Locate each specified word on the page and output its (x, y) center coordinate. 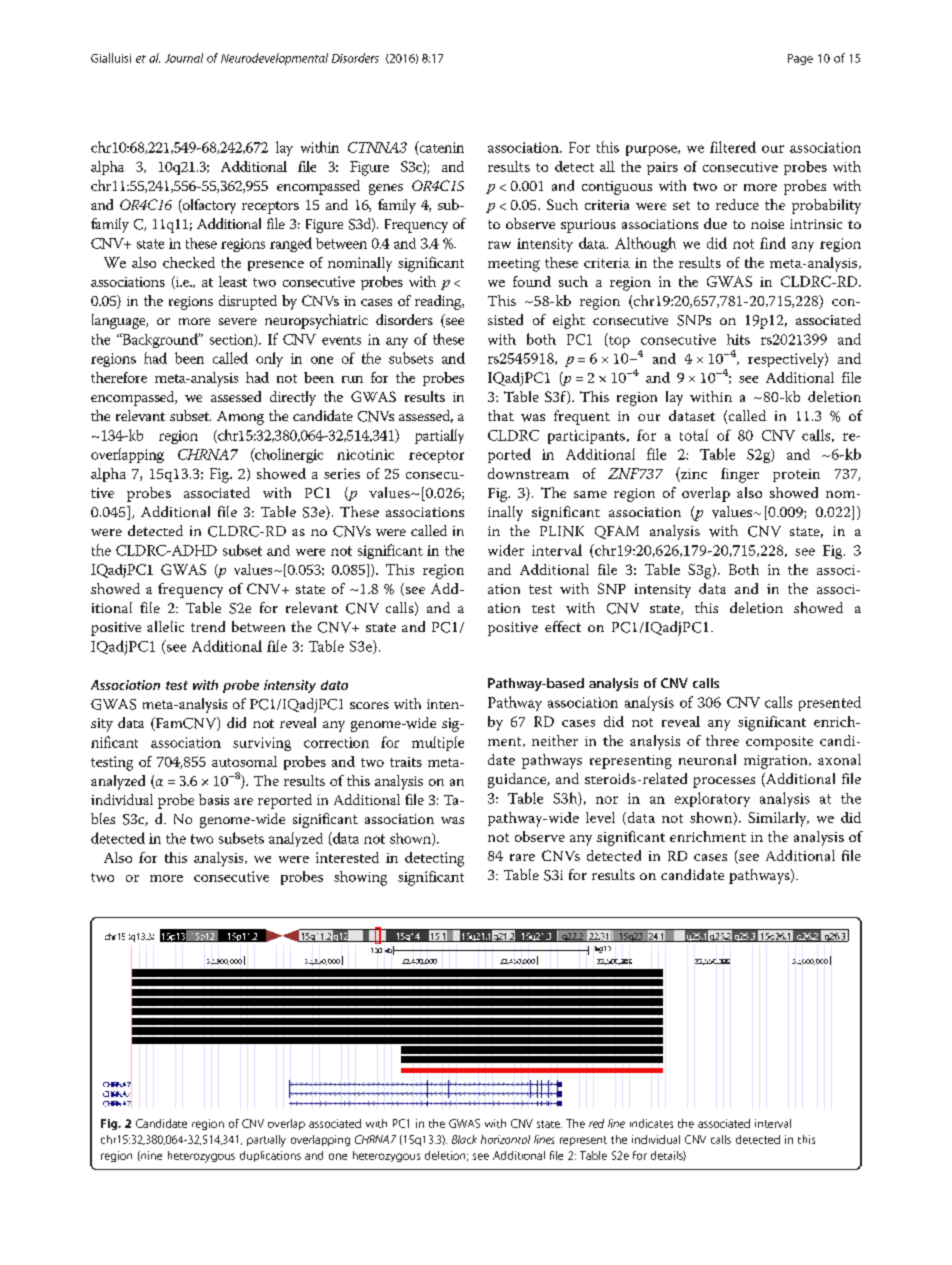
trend (208, 626)
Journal (184, 58)
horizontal (505, 1139)
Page (800, 59)
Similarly (778, 819)
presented (830, 703)
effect (563, 626)
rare (522, 857)
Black (464, 1139)
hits (738, 339)
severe (238, 321)
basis (214, 799)
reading (439, 302)
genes (386, 189)
